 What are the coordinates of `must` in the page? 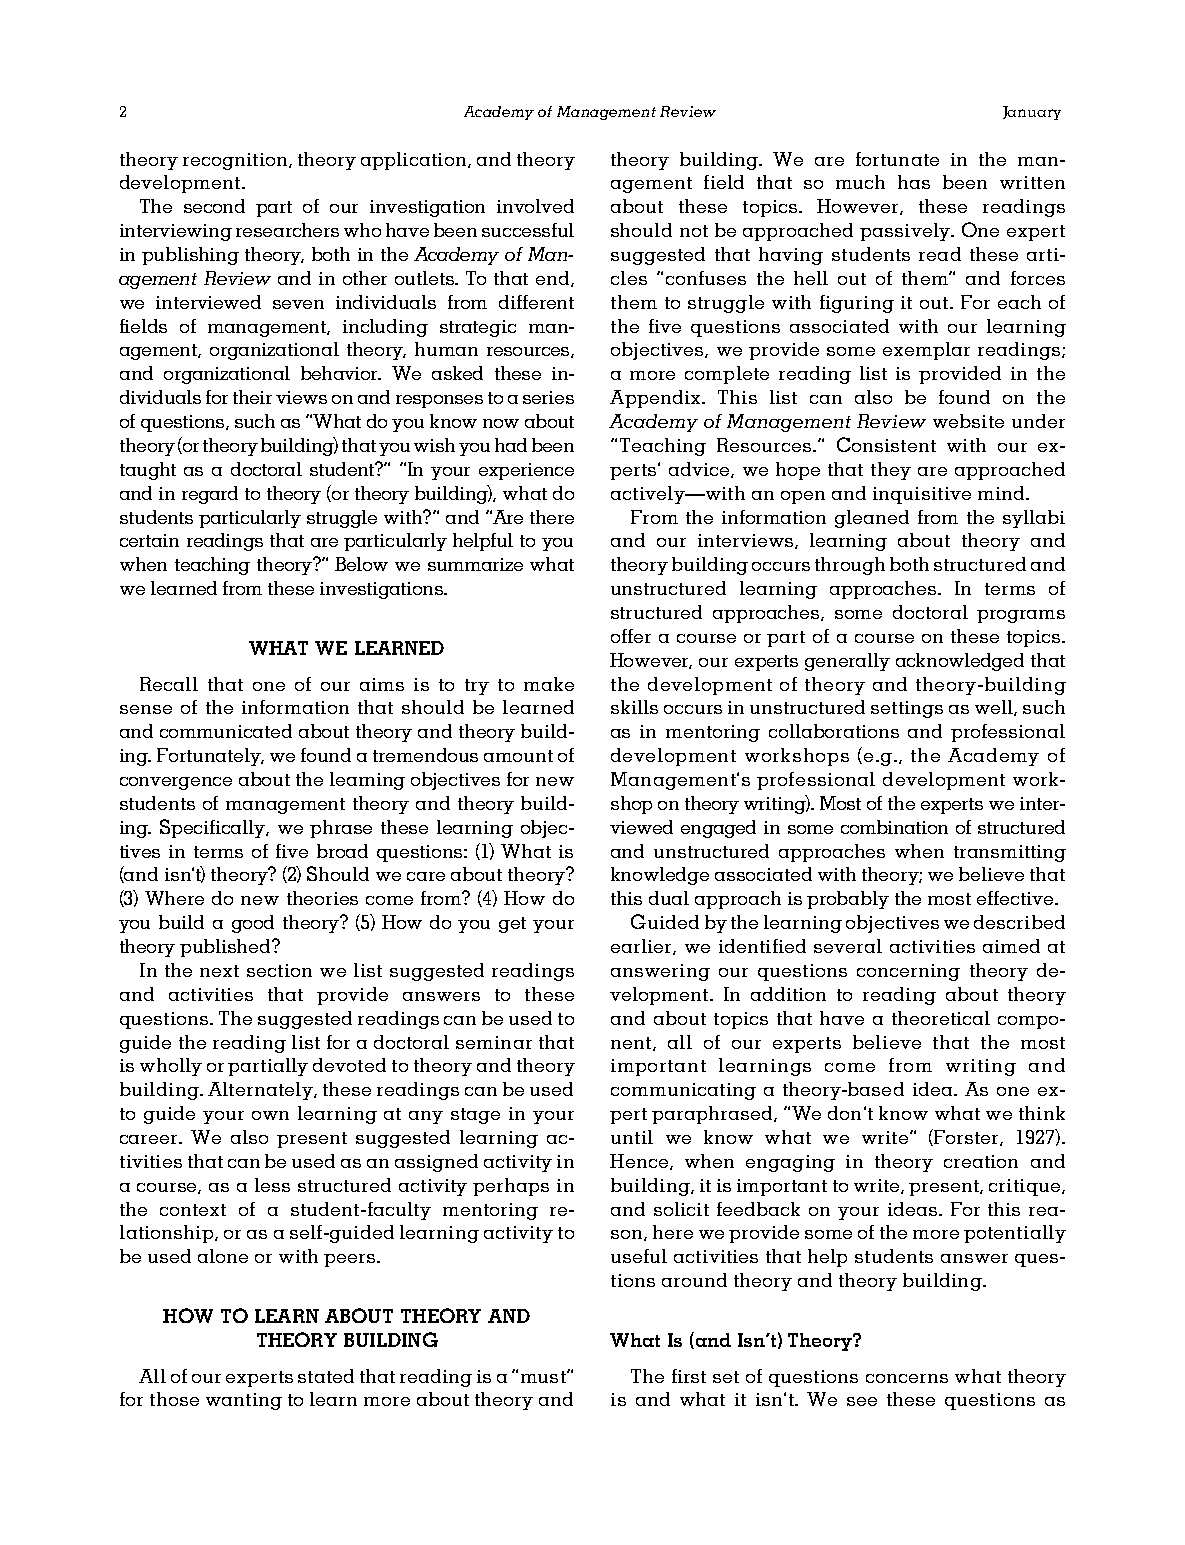 It's located at (544, 1377).
